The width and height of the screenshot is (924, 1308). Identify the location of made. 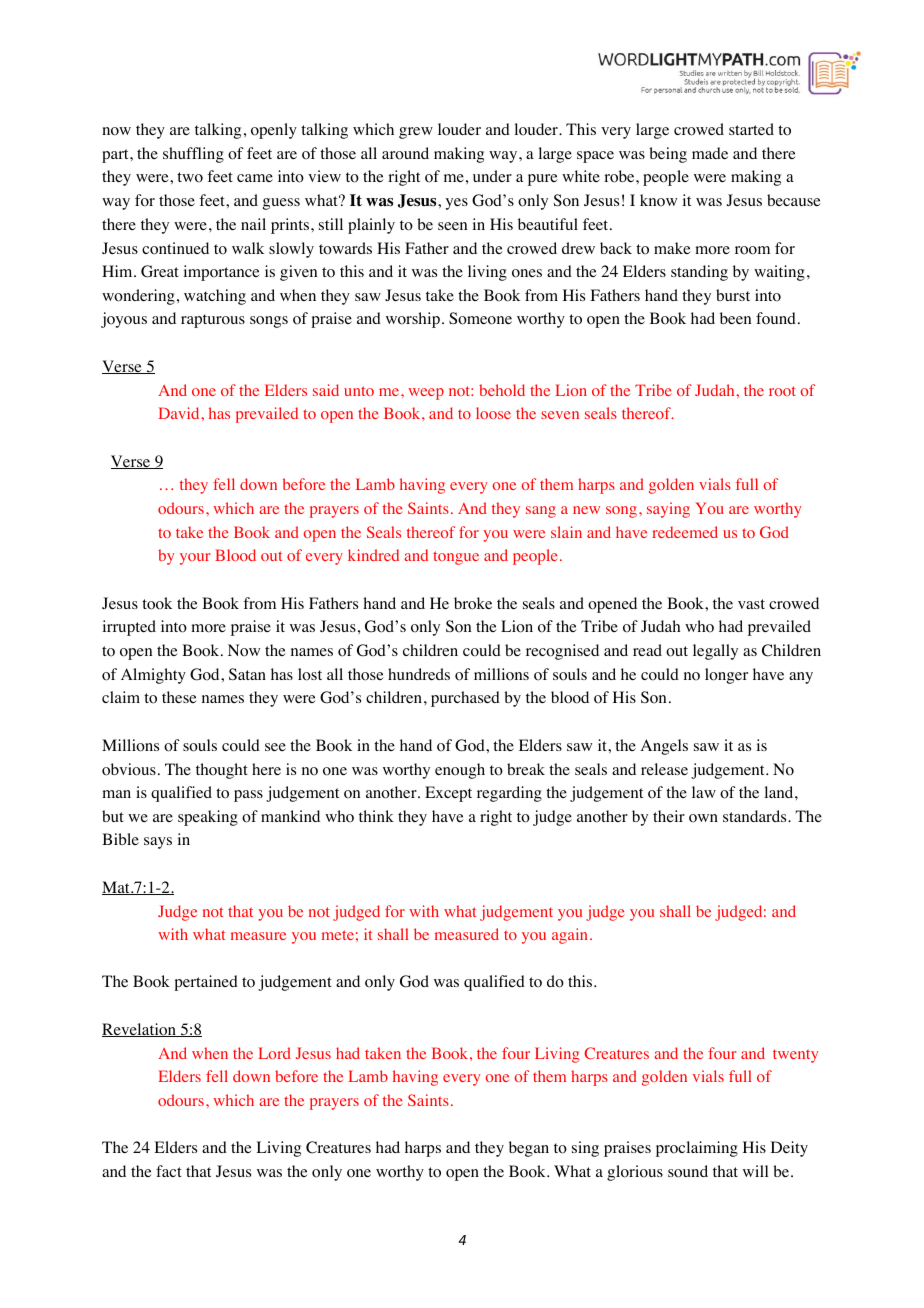
(710, 153).
